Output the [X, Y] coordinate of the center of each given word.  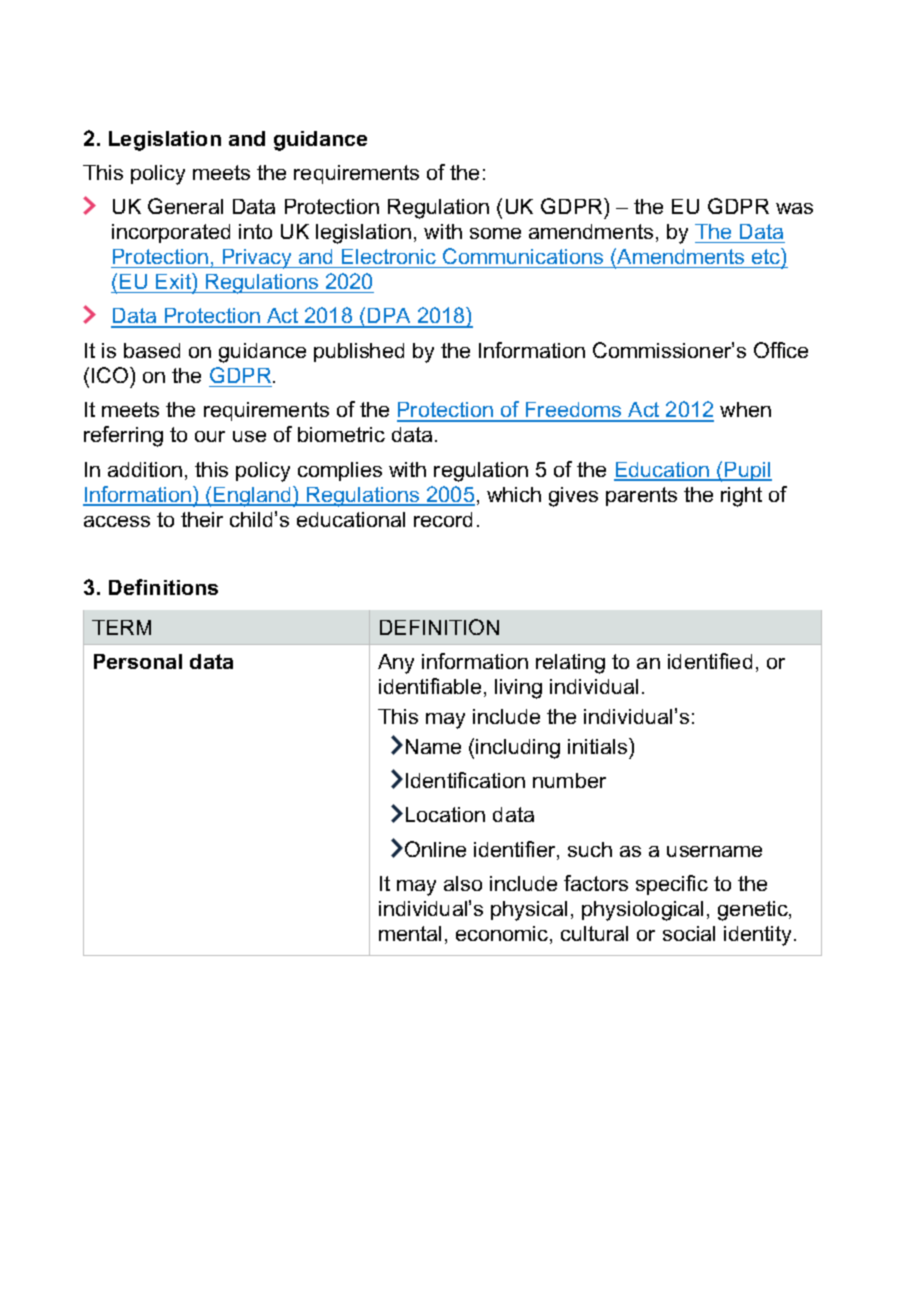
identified [710, 661]
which [514, 494]
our [210, 436]
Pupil [747, 471]
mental [410, 933]
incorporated [171, 233]
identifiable [430, 686]
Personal [138, 661]
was [794, 208]
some [495, 233]
